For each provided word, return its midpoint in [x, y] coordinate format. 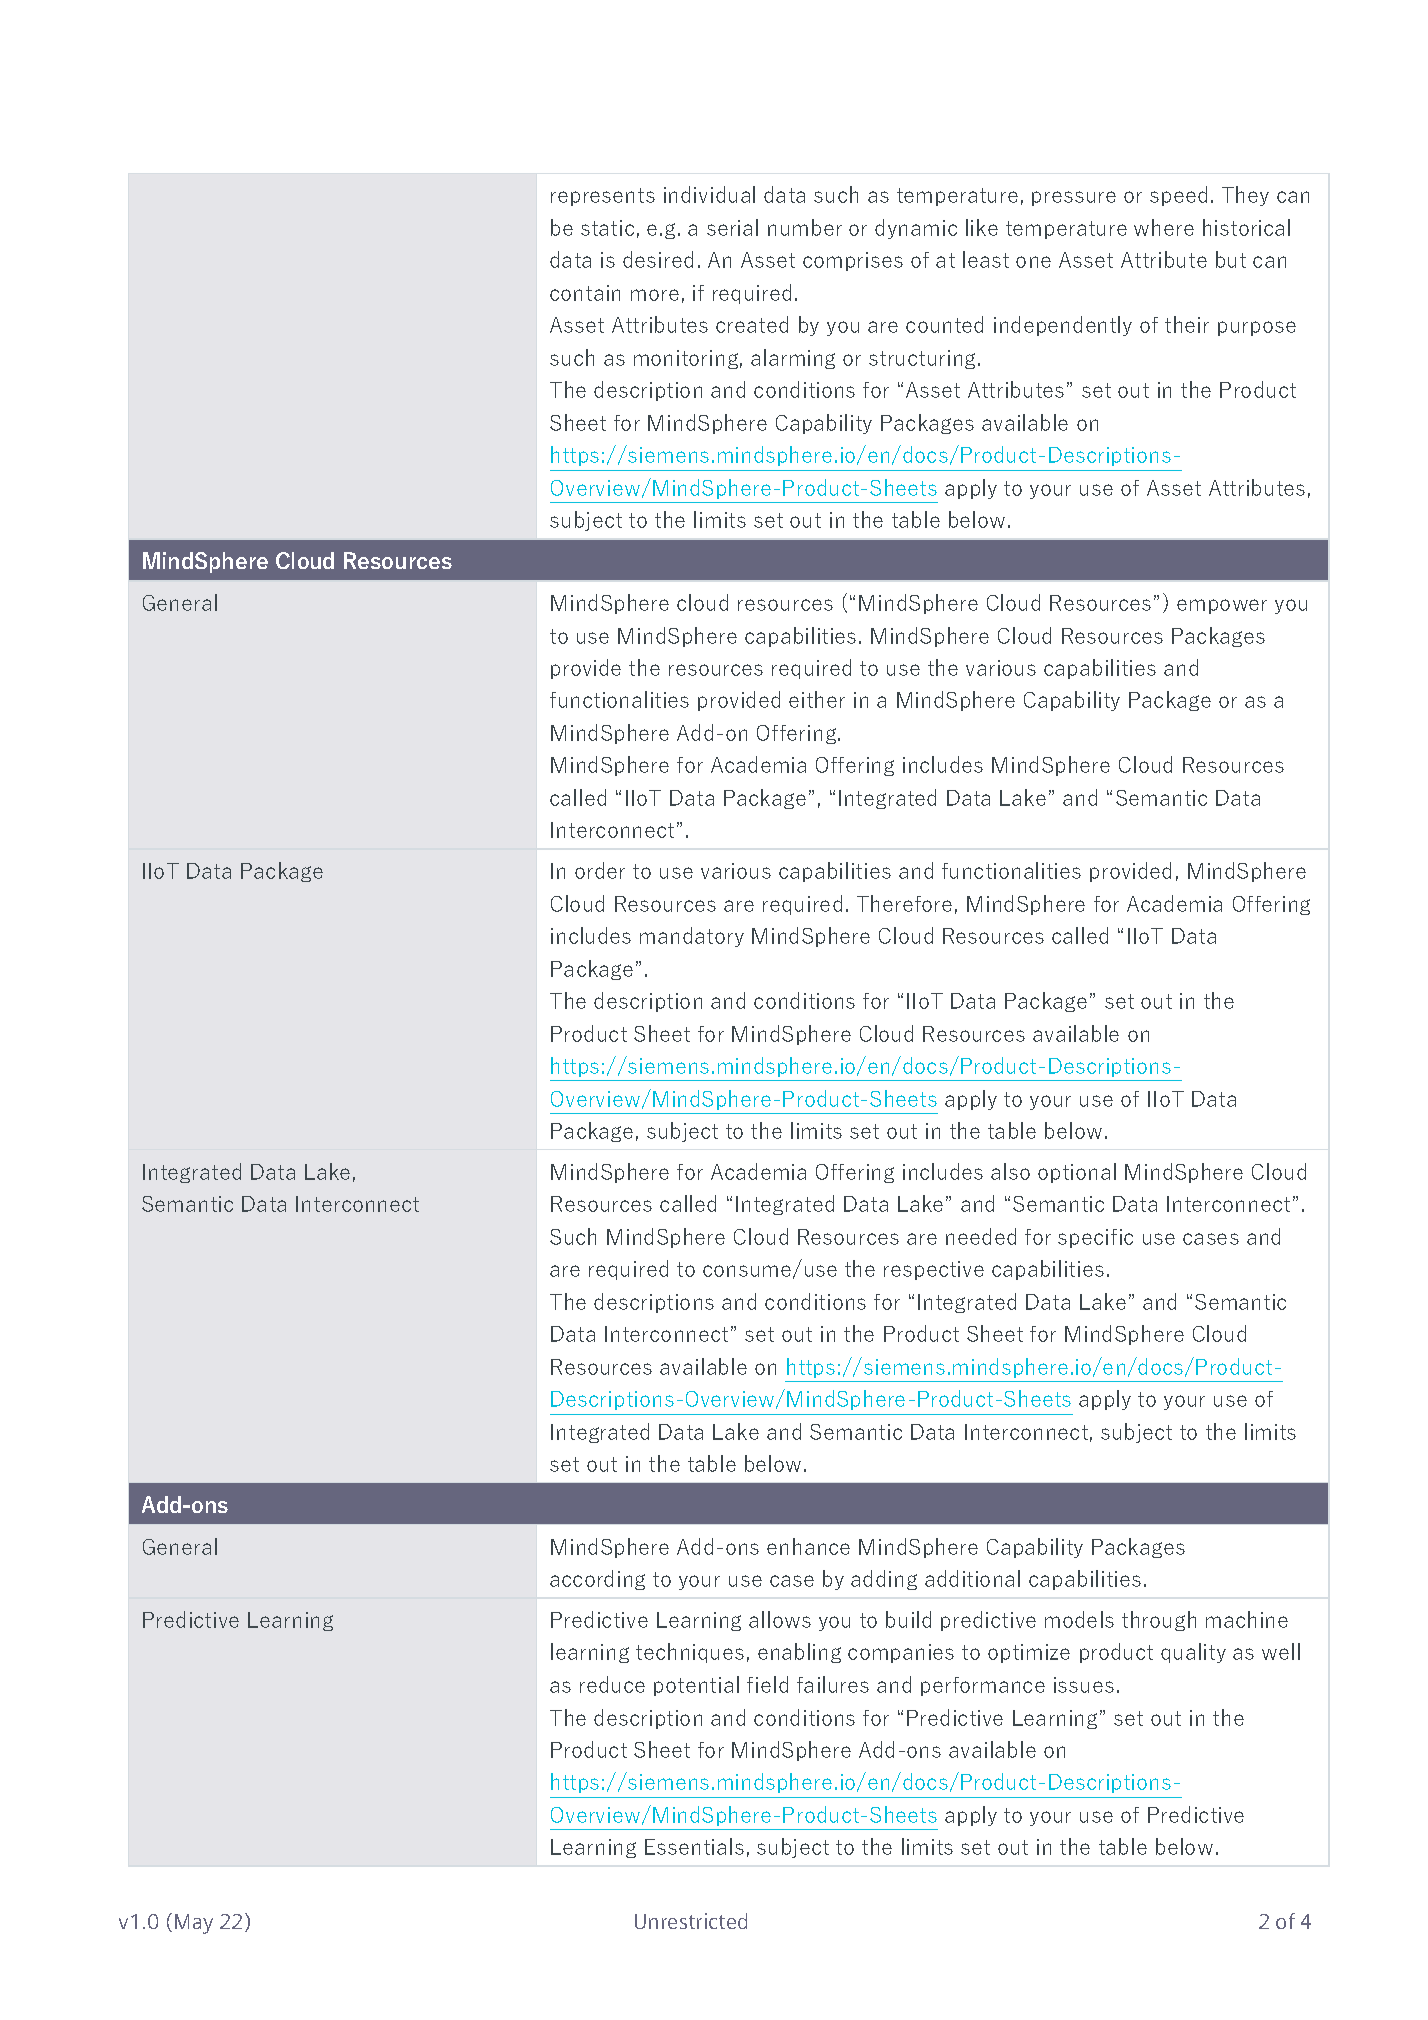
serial [732, 227]
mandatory [692, 937]
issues [1084, 1685]
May [194, 1924]
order [600, 870]
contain [585, 293]
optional [1077, 1173]
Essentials [694, 1846]
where [1164, 227]
